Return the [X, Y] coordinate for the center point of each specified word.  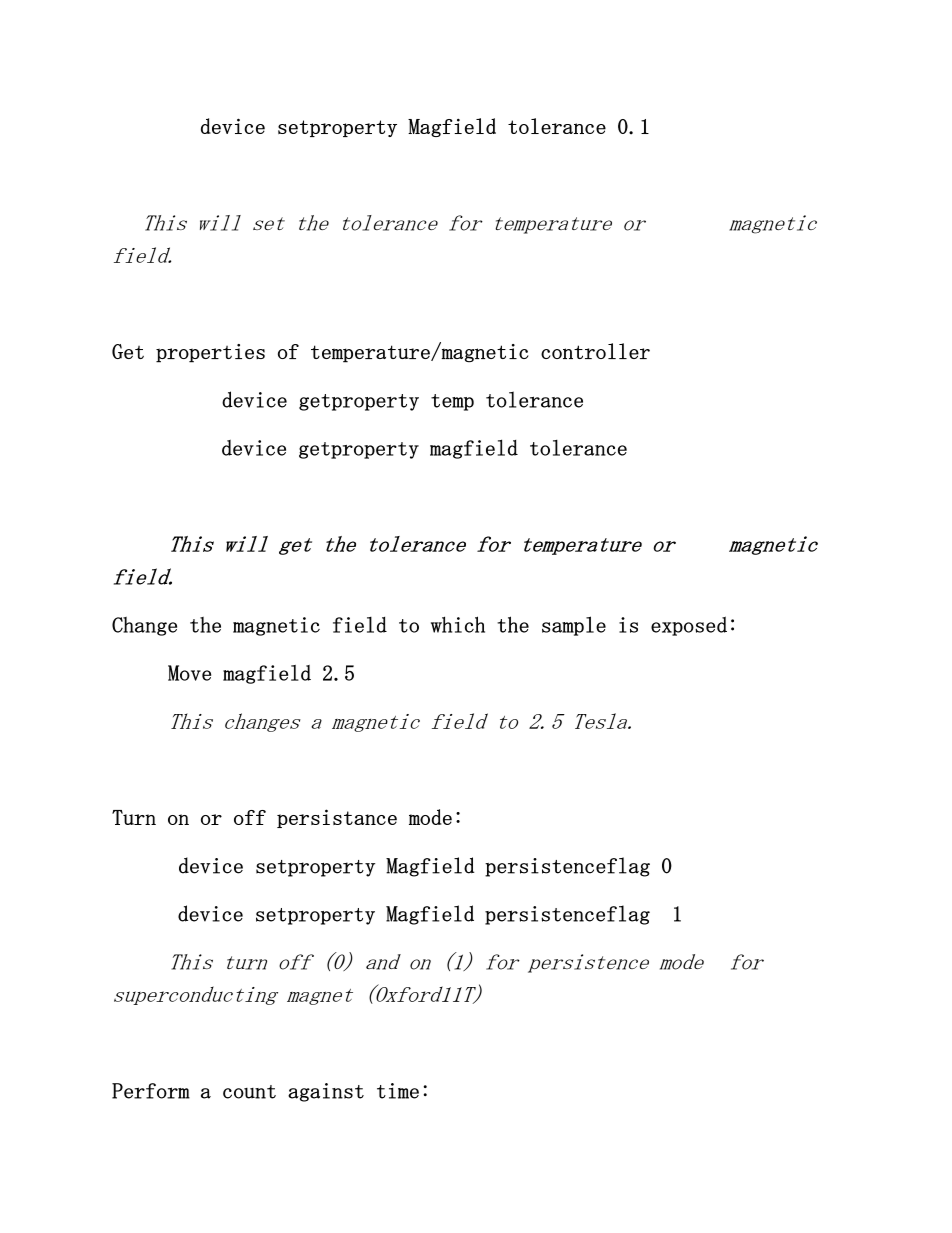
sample [574, 626]
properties [210, 353]
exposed [689, 626]
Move [189, 673]
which [458, 624]
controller [595, 351]
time [398, 1091]
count [249, 1092]
